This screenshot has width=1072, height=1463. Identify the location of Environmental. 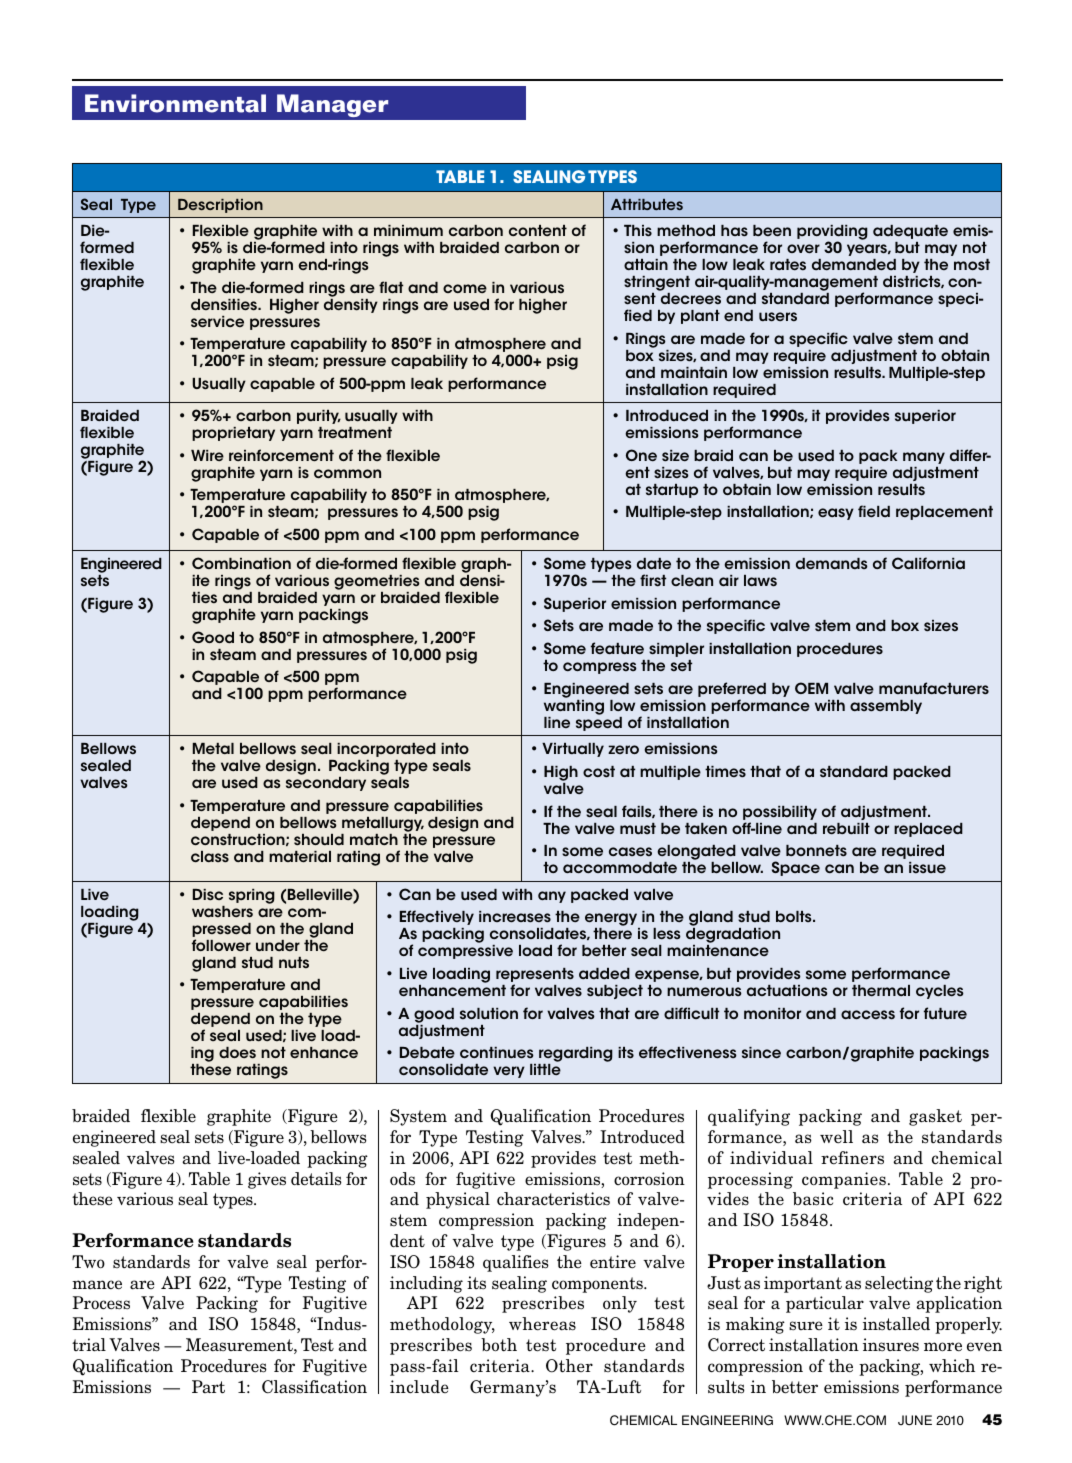
(175, 103).
